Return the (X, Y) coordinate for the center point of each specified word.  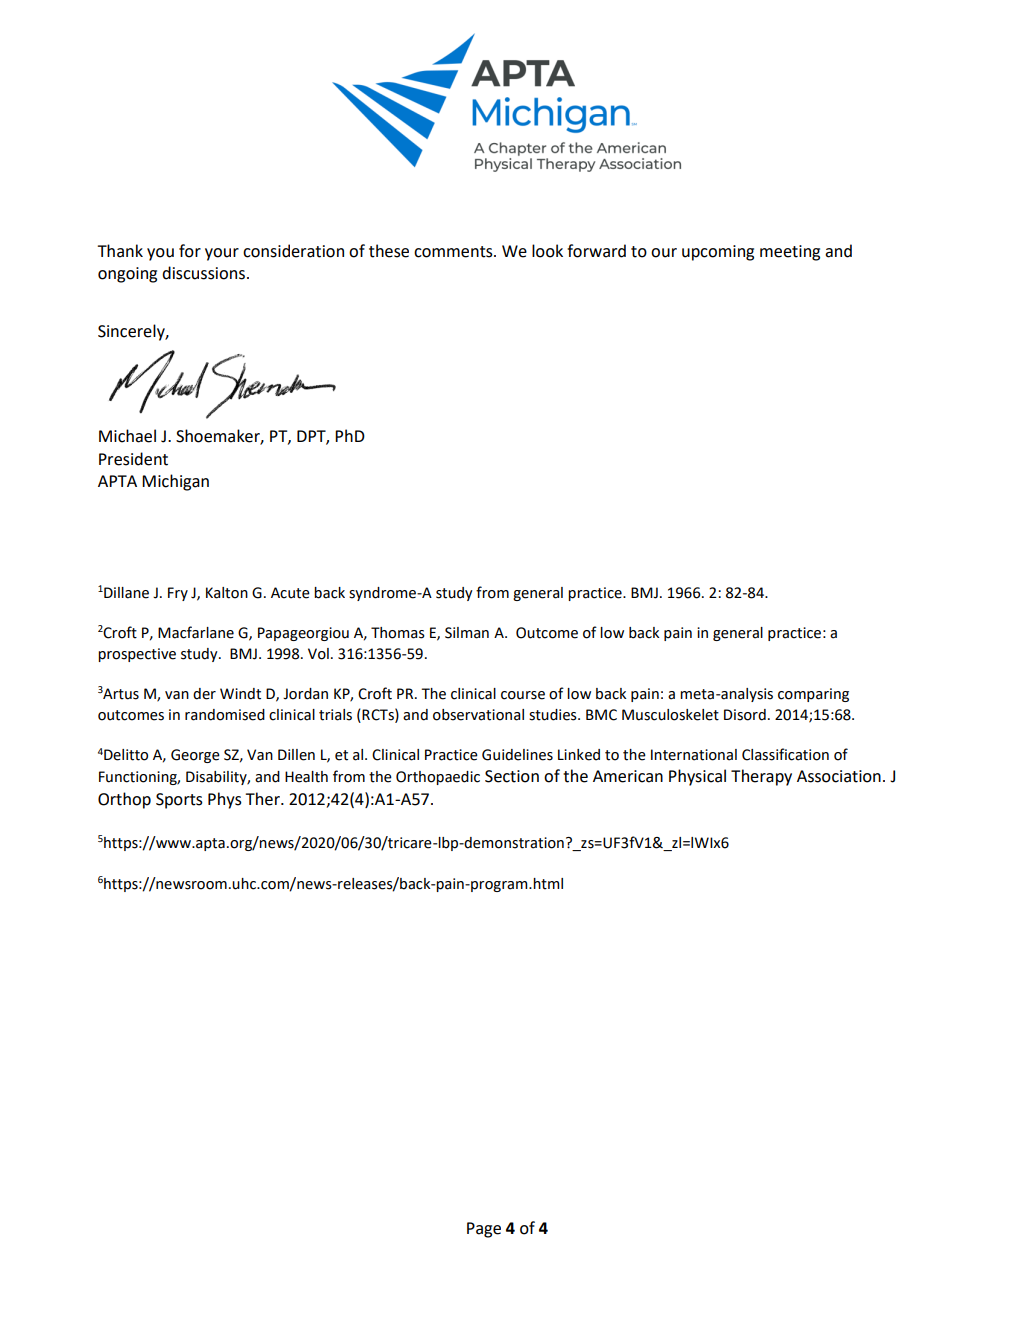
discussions (203, 273)
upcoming (718, 253)
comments (454, 252)
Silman (467, 633)
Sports (179, 801)
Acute (290, 593)
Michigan (175, 482)
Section (512, 776)
